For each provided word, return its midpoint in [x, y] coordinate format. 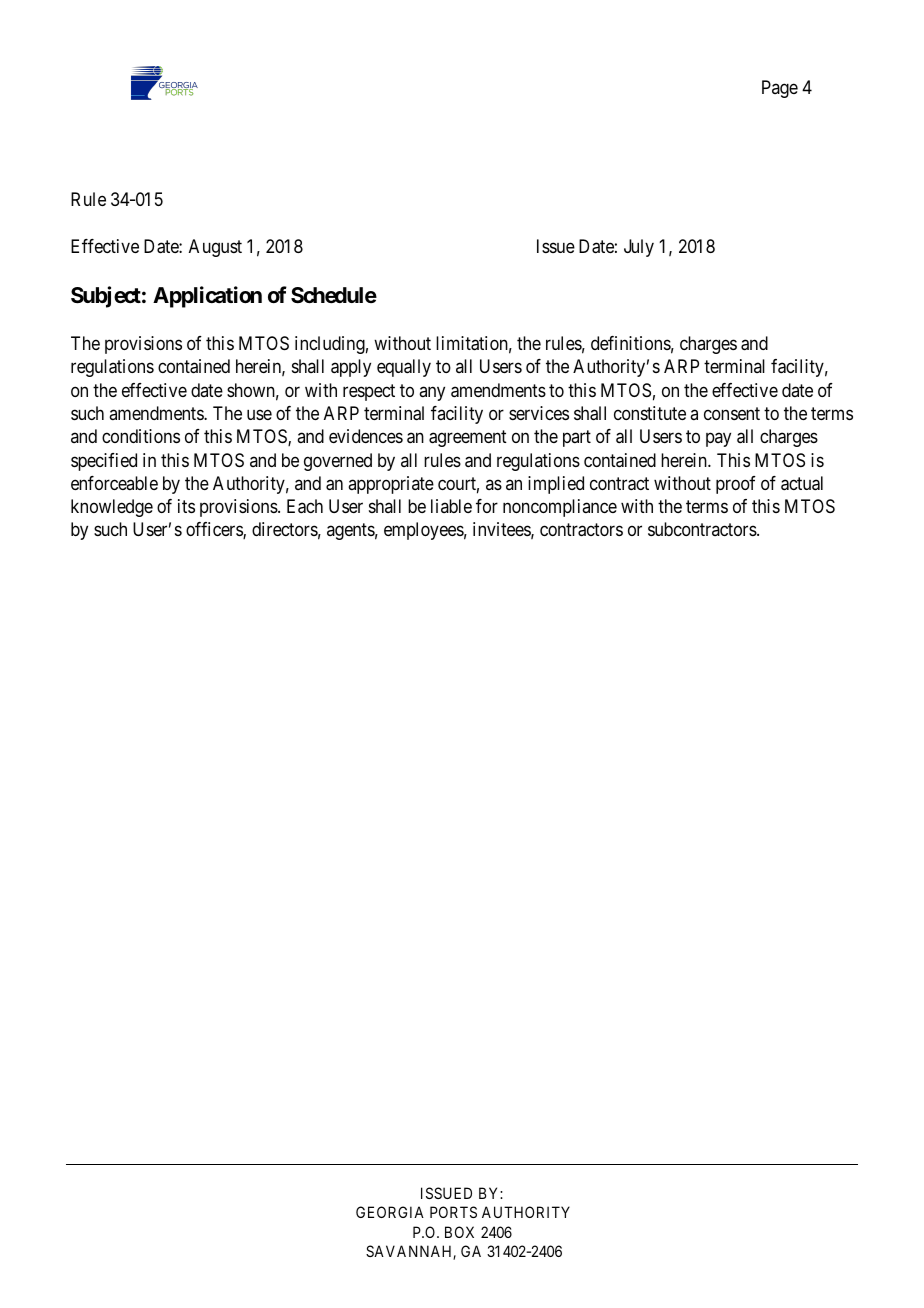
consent [732, 413]
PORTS [453, 1212]
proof [736, 485]
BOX [459, 1232]
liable [451, 506]
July [639, 248]
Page [780, 89]
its [186, 506]
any [432, 393]
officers [215, 530]
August [215, 248]
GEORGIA [390, 1212]
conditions [141, 436]
